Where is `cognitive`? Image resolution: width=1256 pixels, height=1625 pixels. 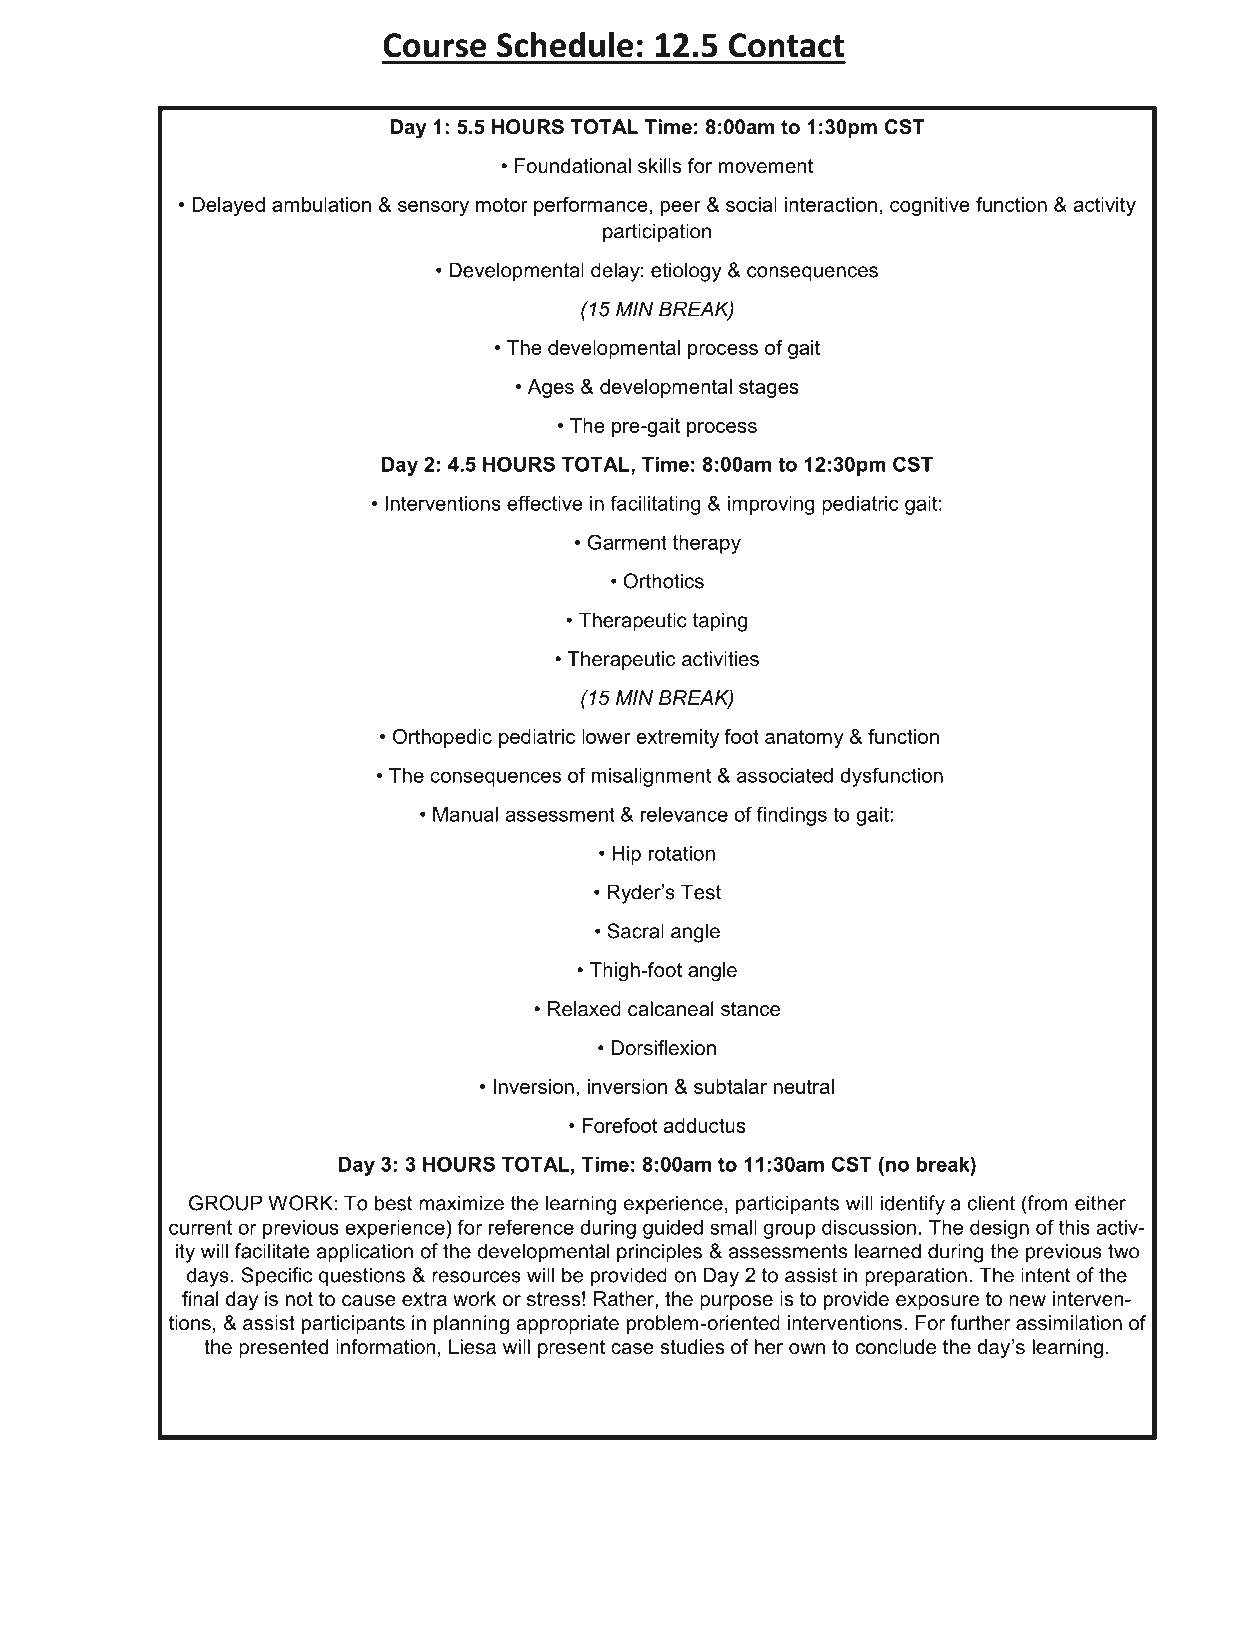 cognitive is located at coordinates (930, 206).
